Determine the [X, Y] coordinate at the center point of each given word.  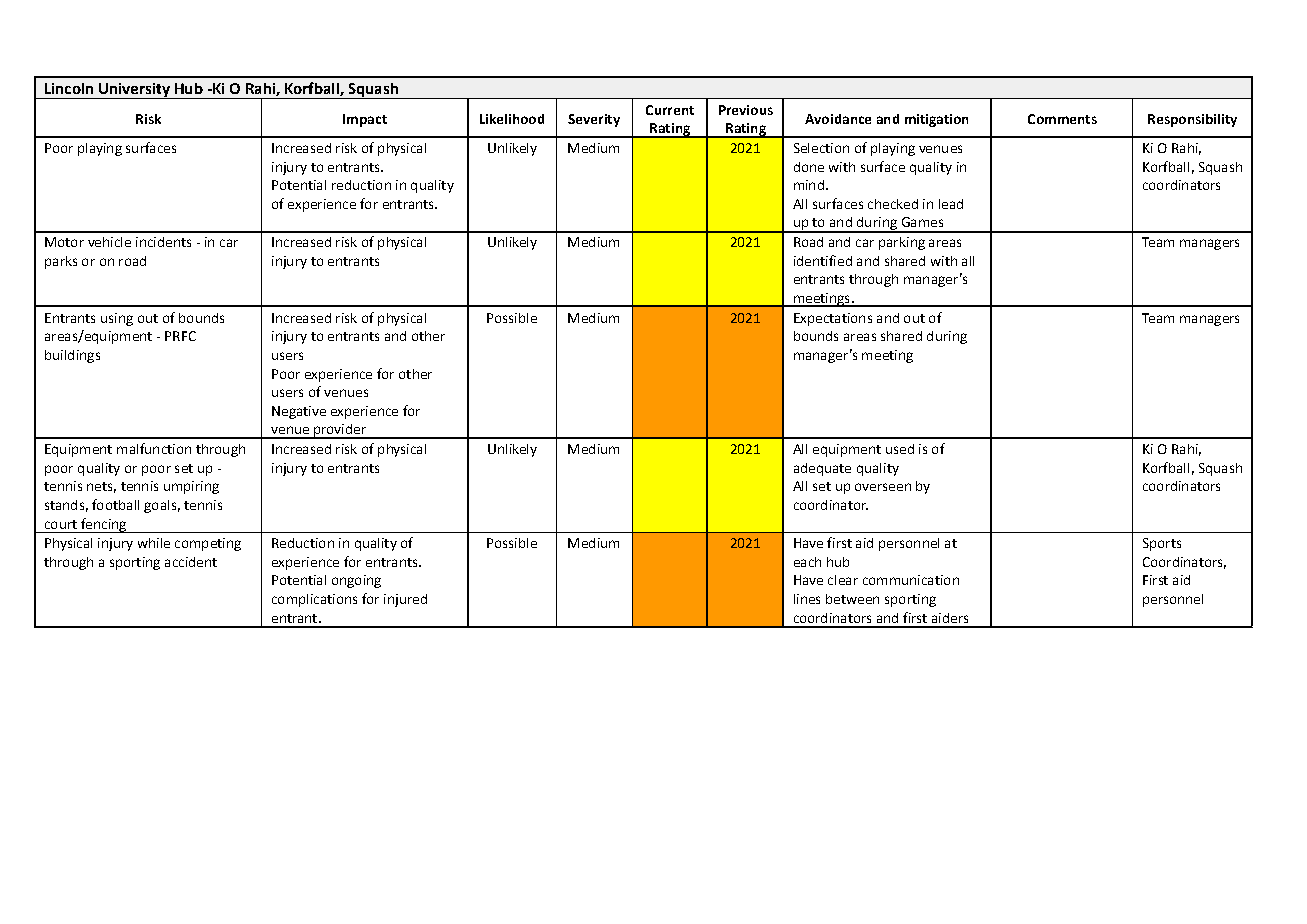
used [900, 449]
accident [191, 562]
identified [823, 260]
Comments [1062, 119]
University [134, 91]
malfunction [154, 448]
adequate [822, 469]
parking [902, 243]
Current [670, 110]
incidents [163, 242]
